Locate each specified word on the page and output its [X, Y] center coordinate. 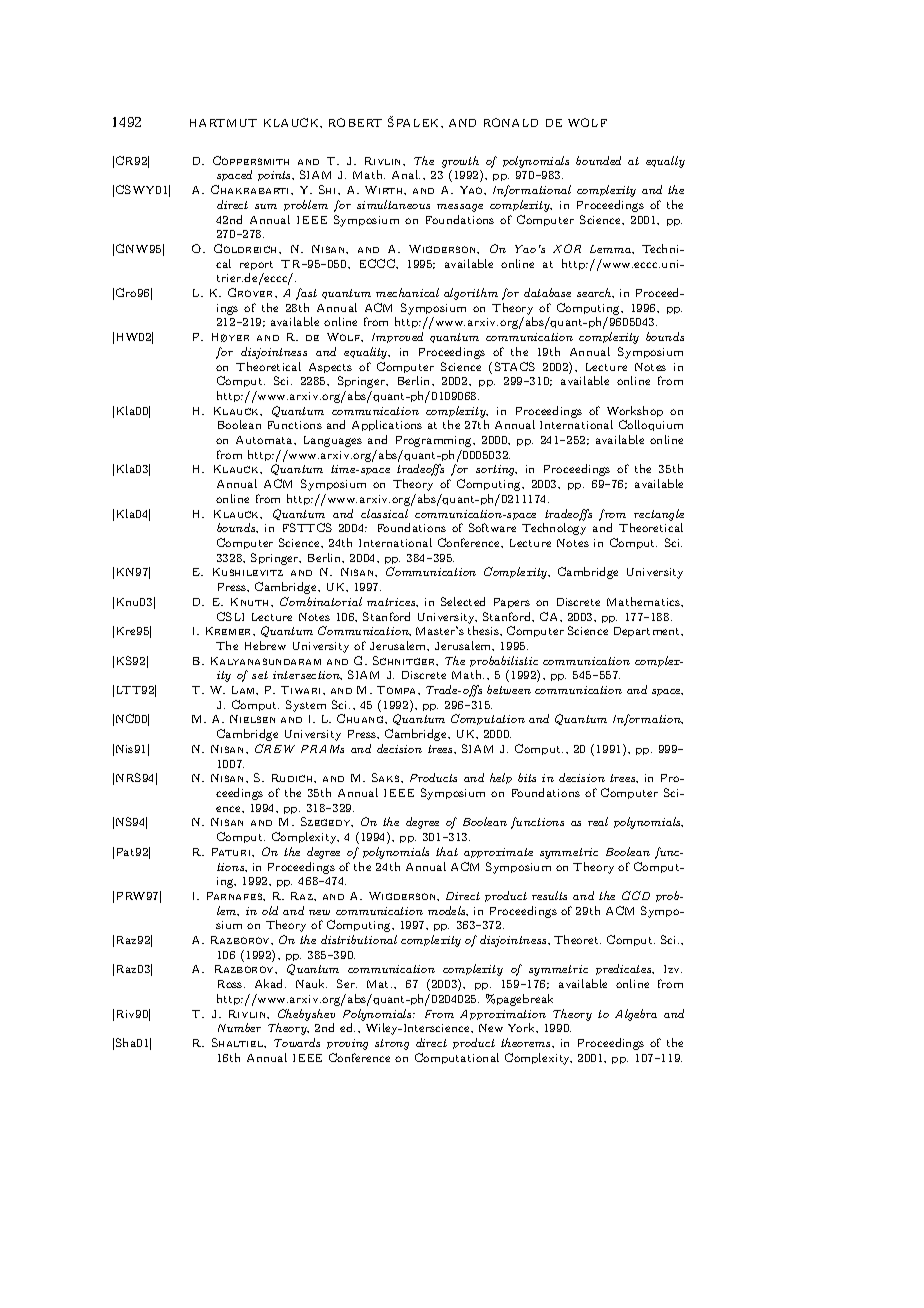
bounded [598, 160]
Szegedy [327, 822]
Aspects [330, 368]
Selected [463, 601]
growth [460, 162]
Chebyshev [306, 1015]
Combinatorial [321, 601]
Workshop [635, 411]
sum [266, 206]
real [598, 821]
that [447, 851]
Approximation [503, 1015]
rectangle [659, 515]
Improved [397, 337]
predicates [625, 969]
